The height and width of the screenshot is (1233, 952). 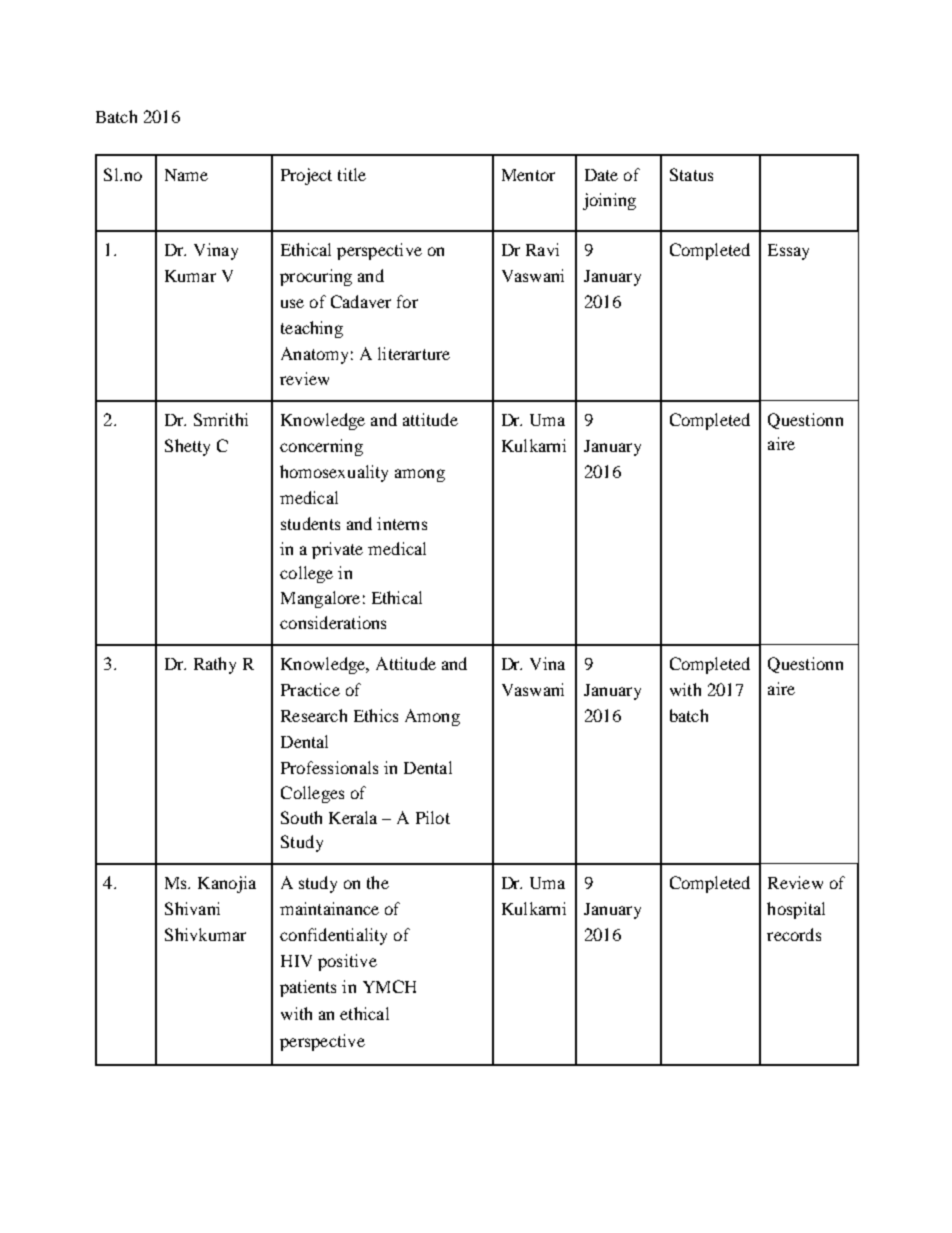 What do you see at coordinates (320, 599) in the screenshot?
I see `Mangalore` at bounding box center [320, 599].
